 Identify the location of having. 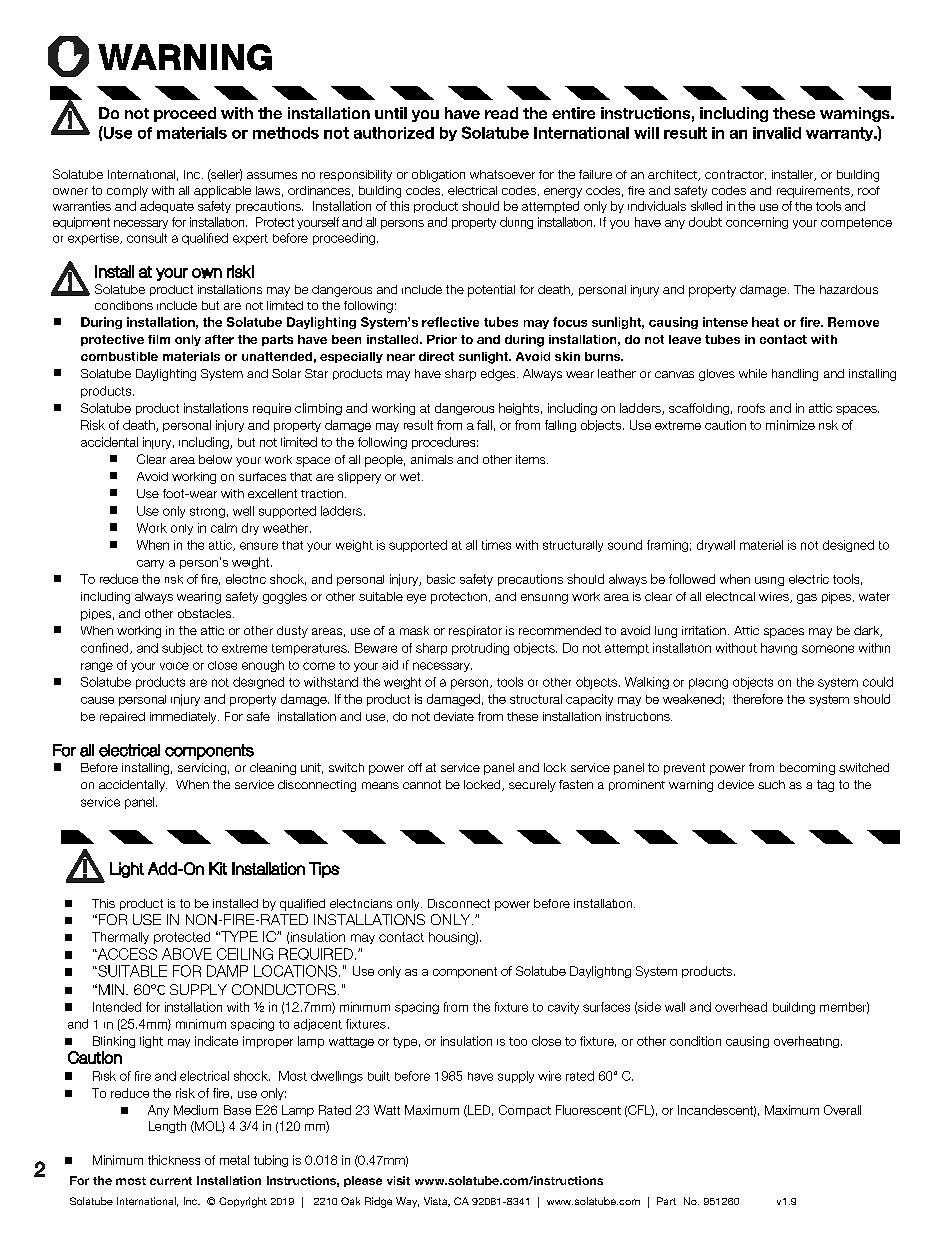
(779, 649).
